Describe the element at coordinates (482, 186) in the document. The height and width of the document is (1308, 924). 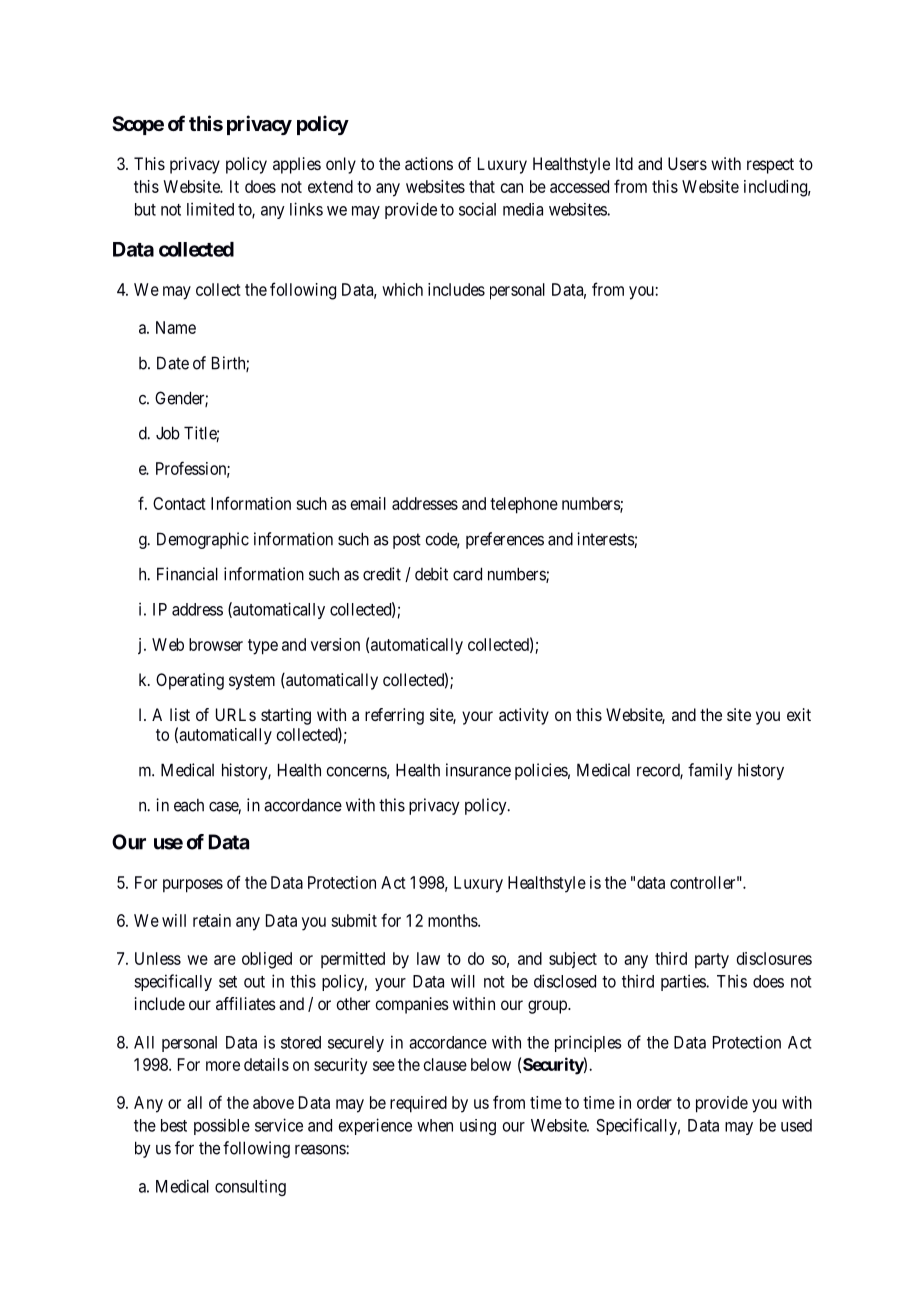
I see `that` at that location.
